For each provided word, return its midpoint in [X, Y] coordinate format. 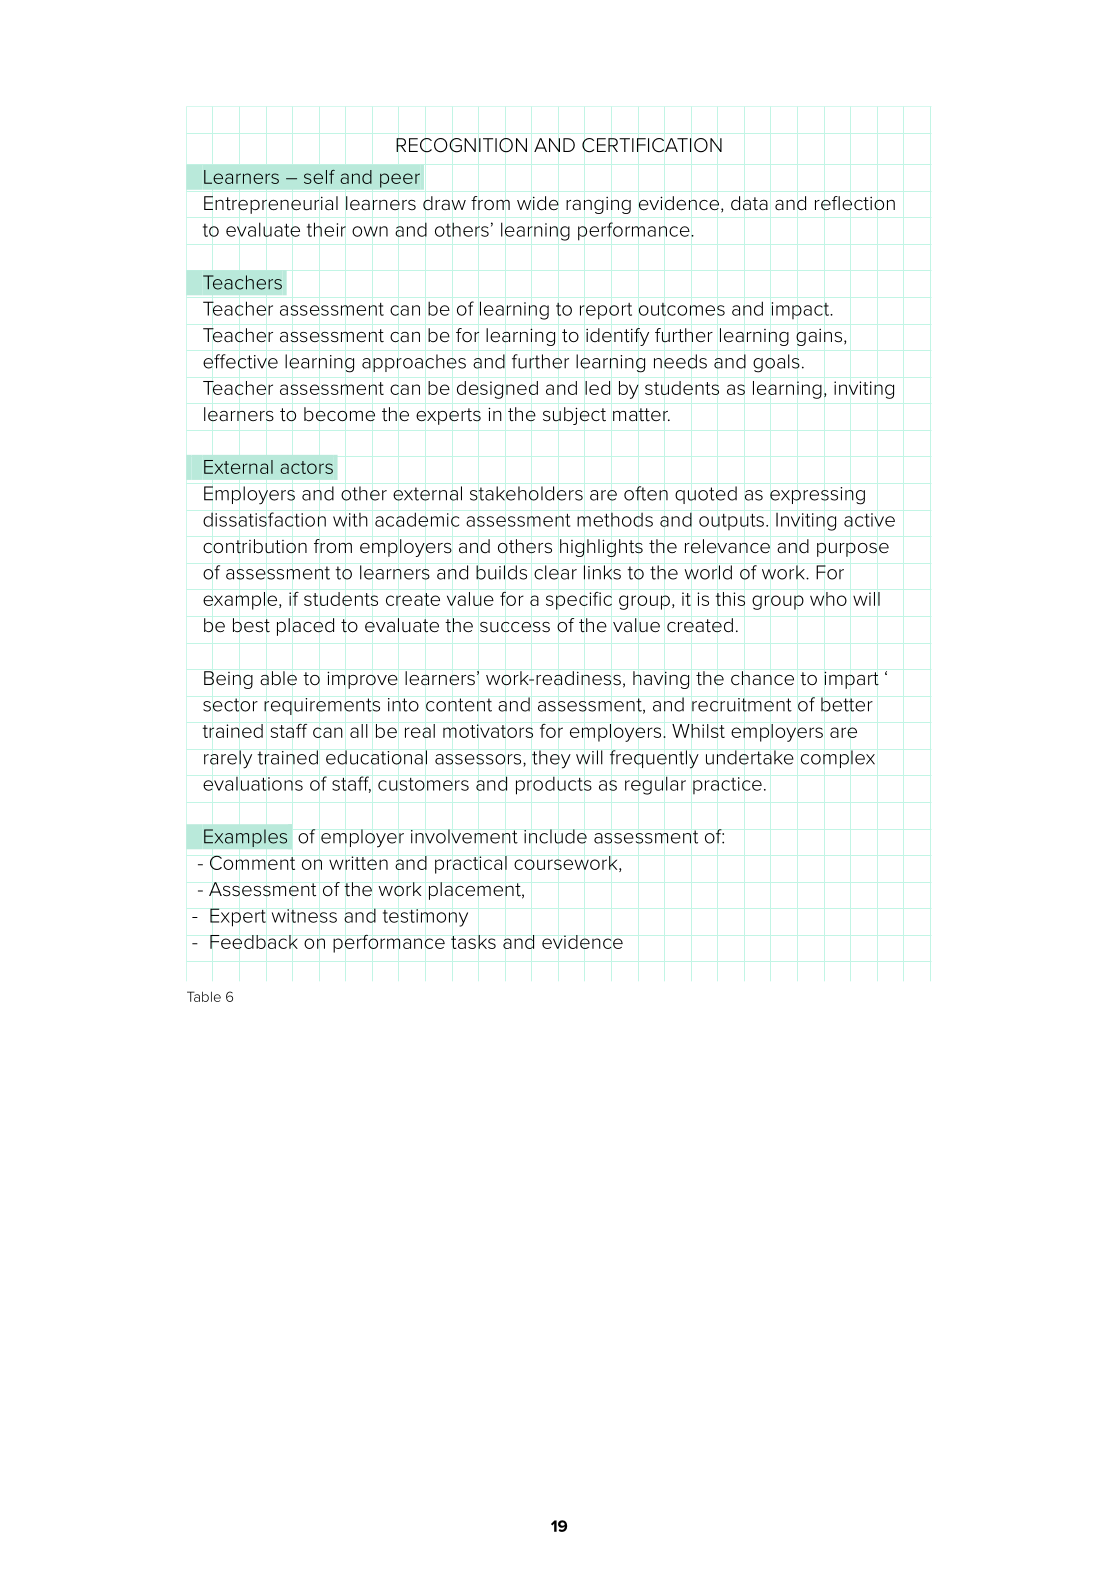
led [597, 388]
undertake [750, 757]
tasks [473, 942]
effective [240, 361]
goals [776, 363]
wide [538, 203]
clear [555, 572]
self [319, 177]
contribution [255, 546]
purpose [853, 549]
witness [304, 916]
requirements [322, 706]
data [749, 203]
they [551, 759]
